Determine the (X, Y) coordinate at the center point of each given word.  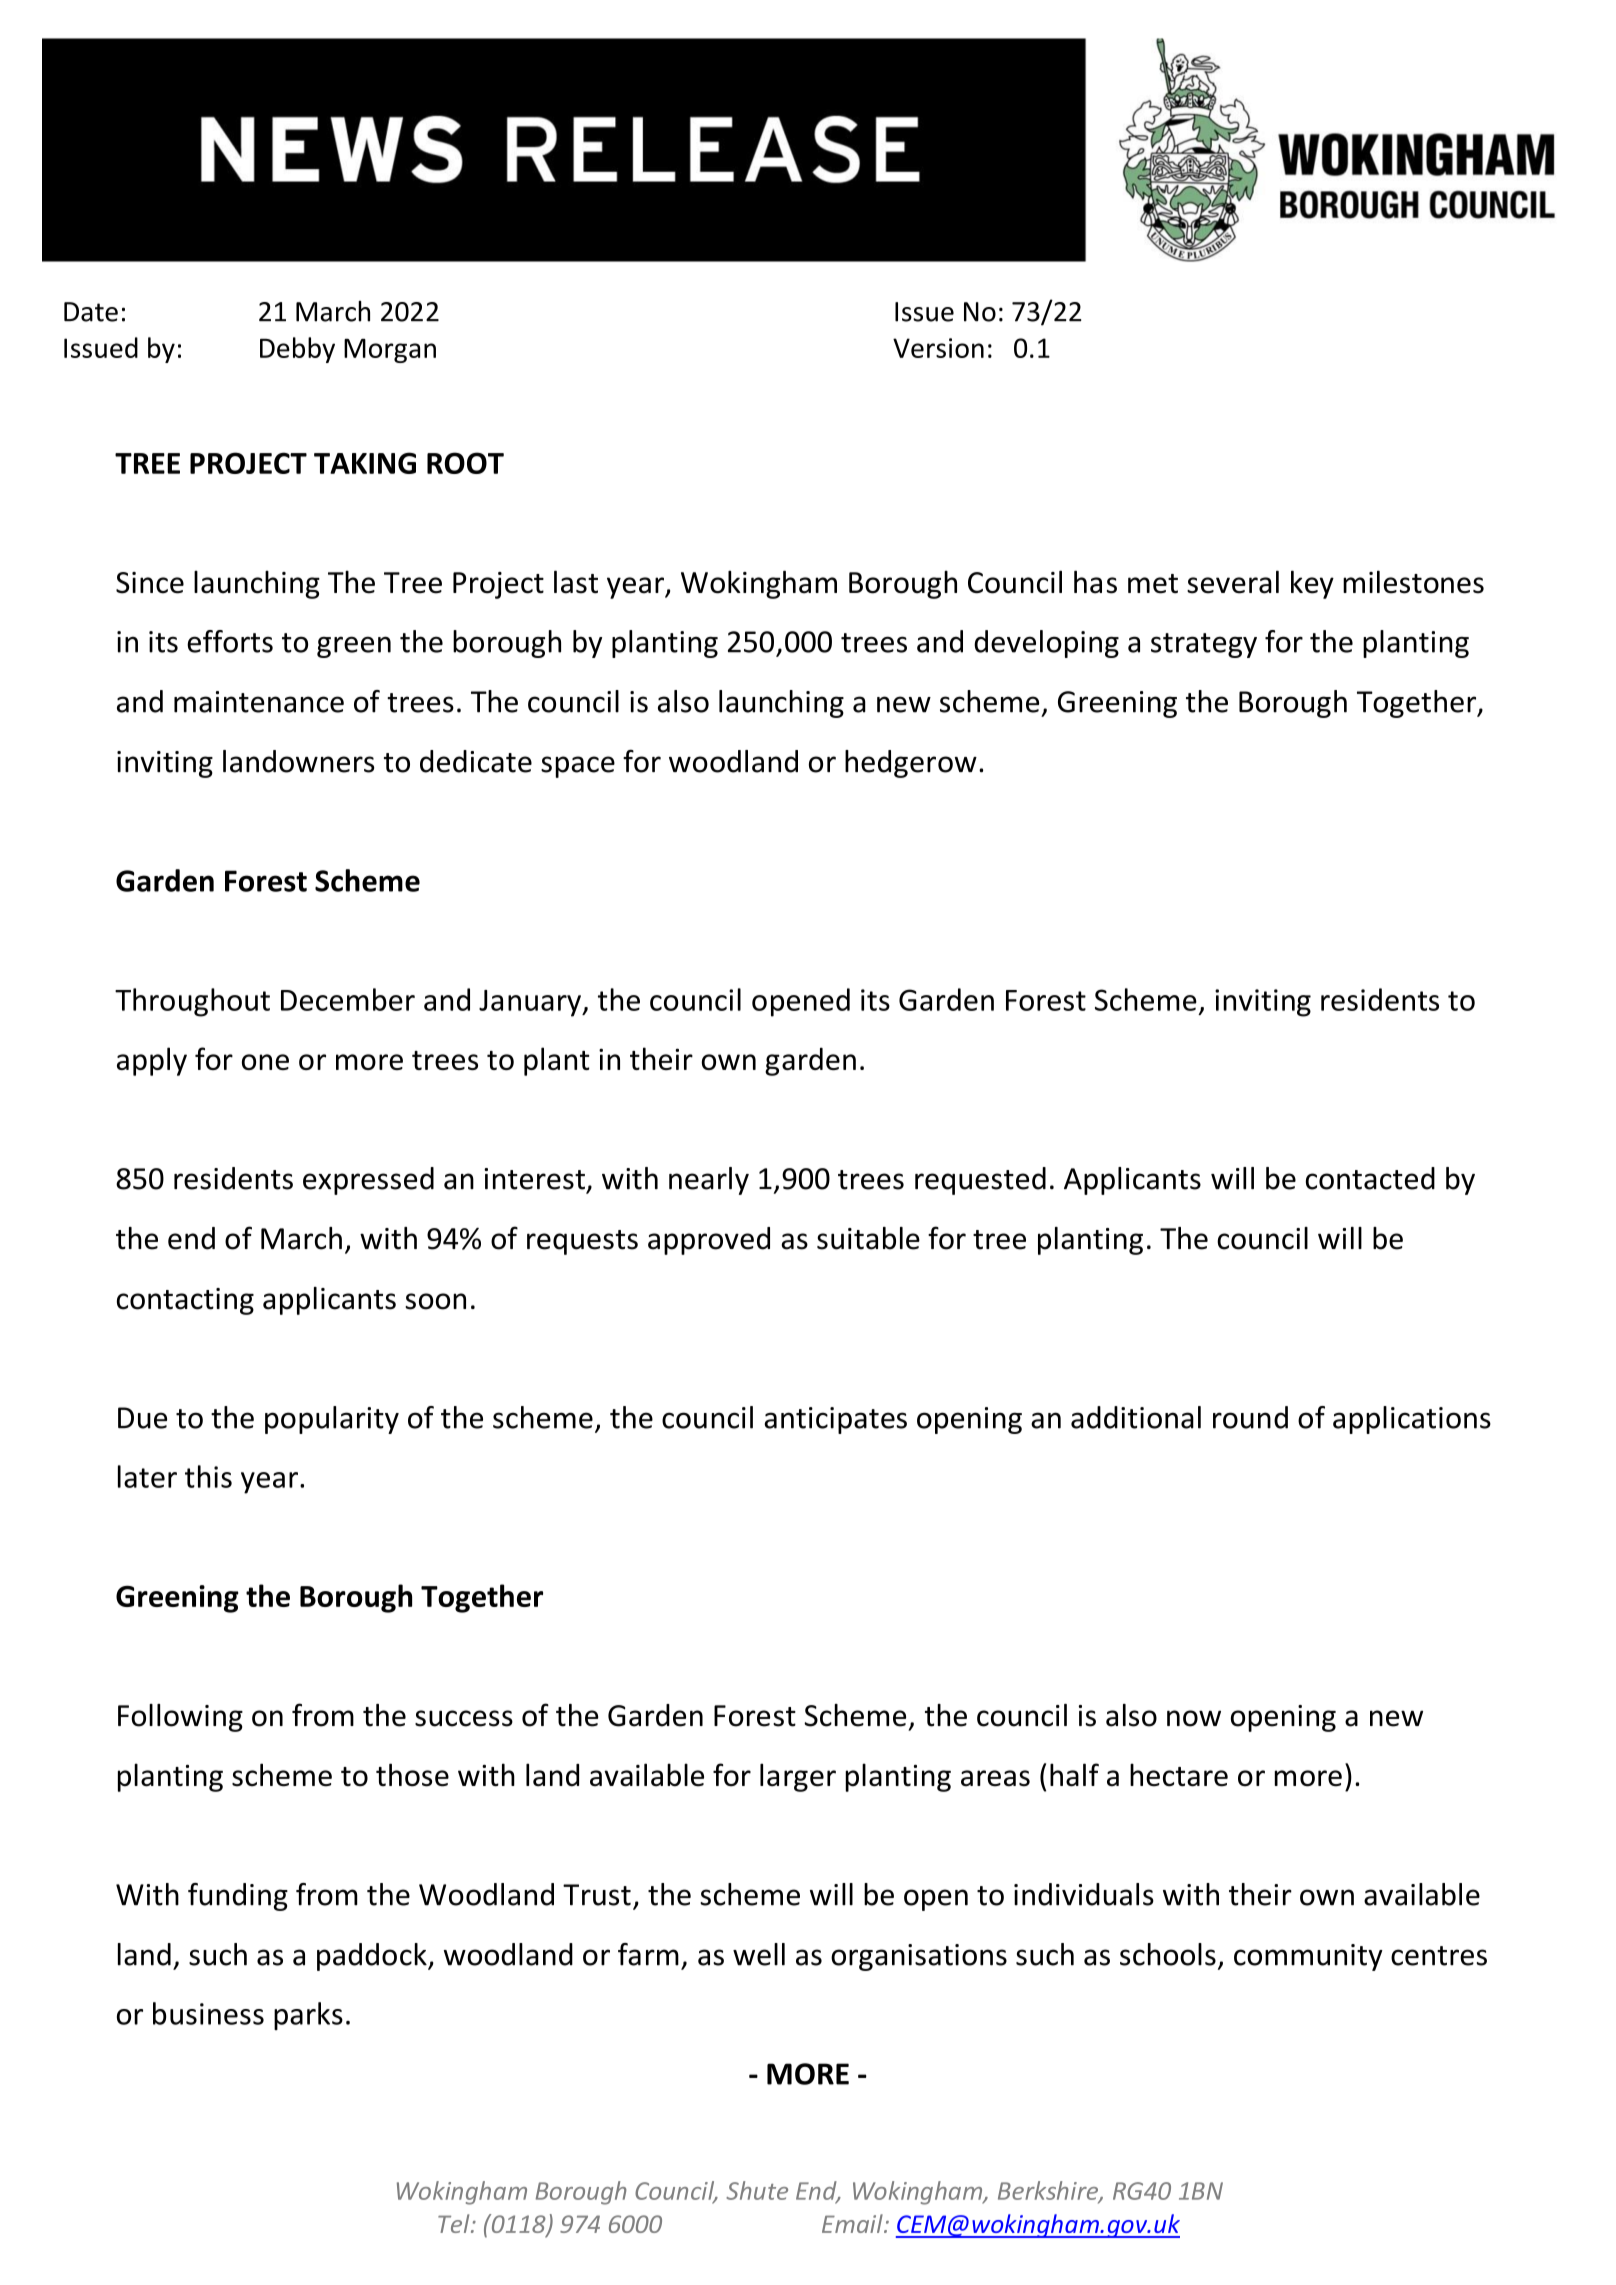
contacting (185, 1301)
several (1233, 582)
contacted (1370, 1178)
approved (709, 1241)
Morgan (390, 350)
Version (938, 348)
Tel (455, 2223)
